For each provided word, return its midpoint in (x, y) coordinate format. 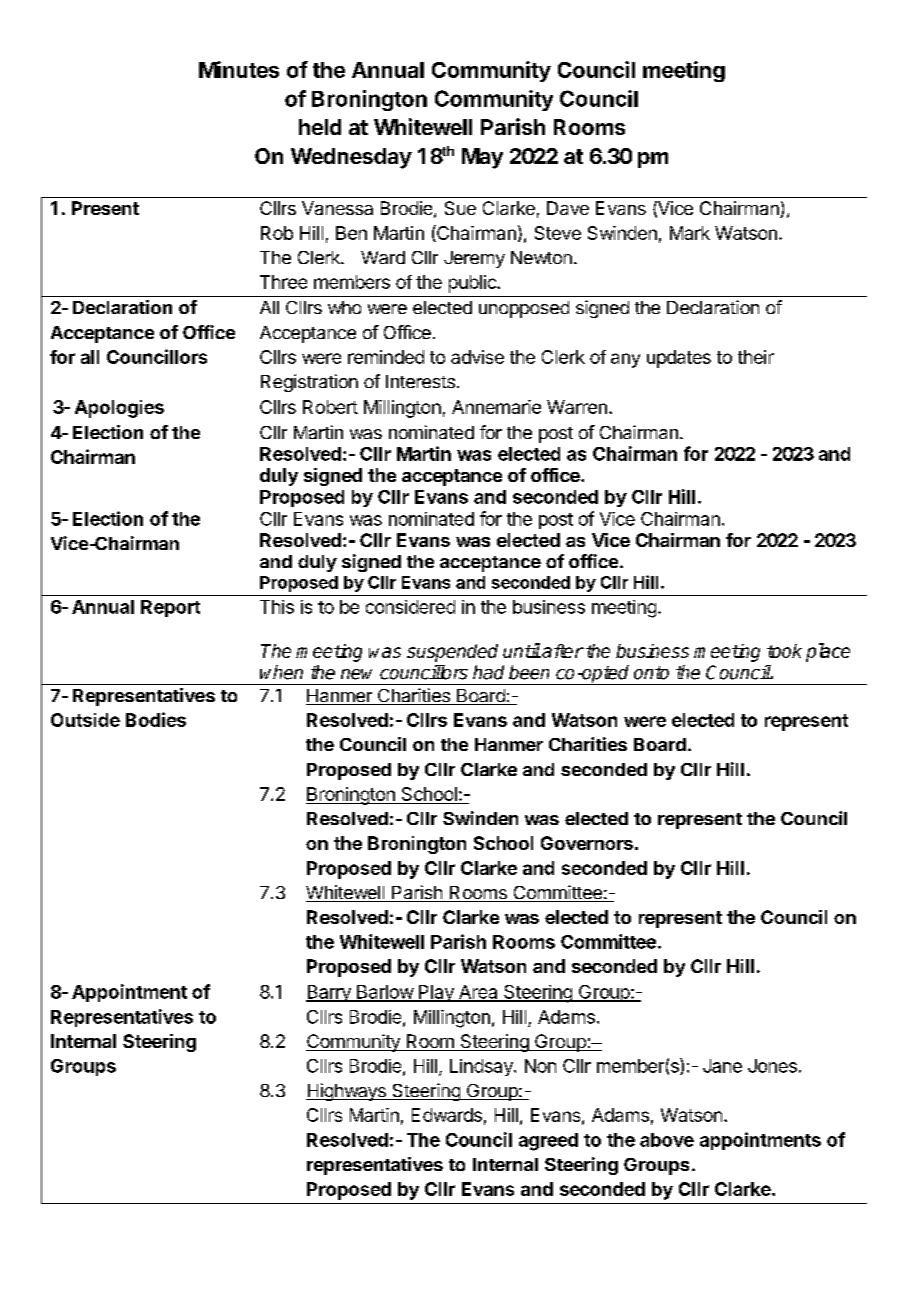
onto (651, 673)
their (756, 357)
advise (477, 357)
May (482, 158)
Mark (690, 233)
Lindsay (482, 1067)
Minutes (239, 69)
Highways (347, 1092)
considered (410, 607)
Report (170, 608)
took (784, 651)
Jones (772, 1066)
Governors (587, 843)
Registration (309, 383)
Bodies (156, 719)
